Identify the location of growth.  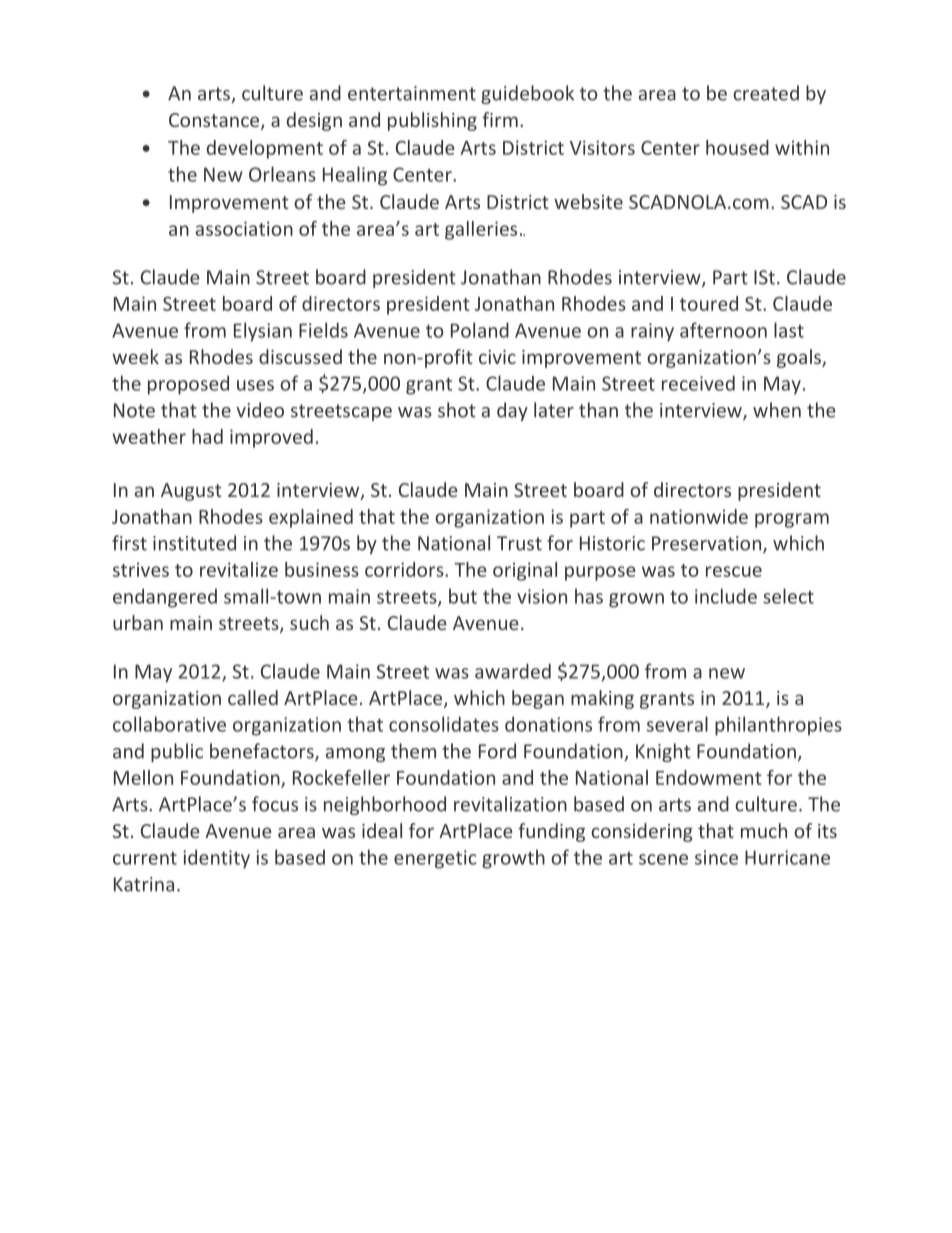
(513, 859).
